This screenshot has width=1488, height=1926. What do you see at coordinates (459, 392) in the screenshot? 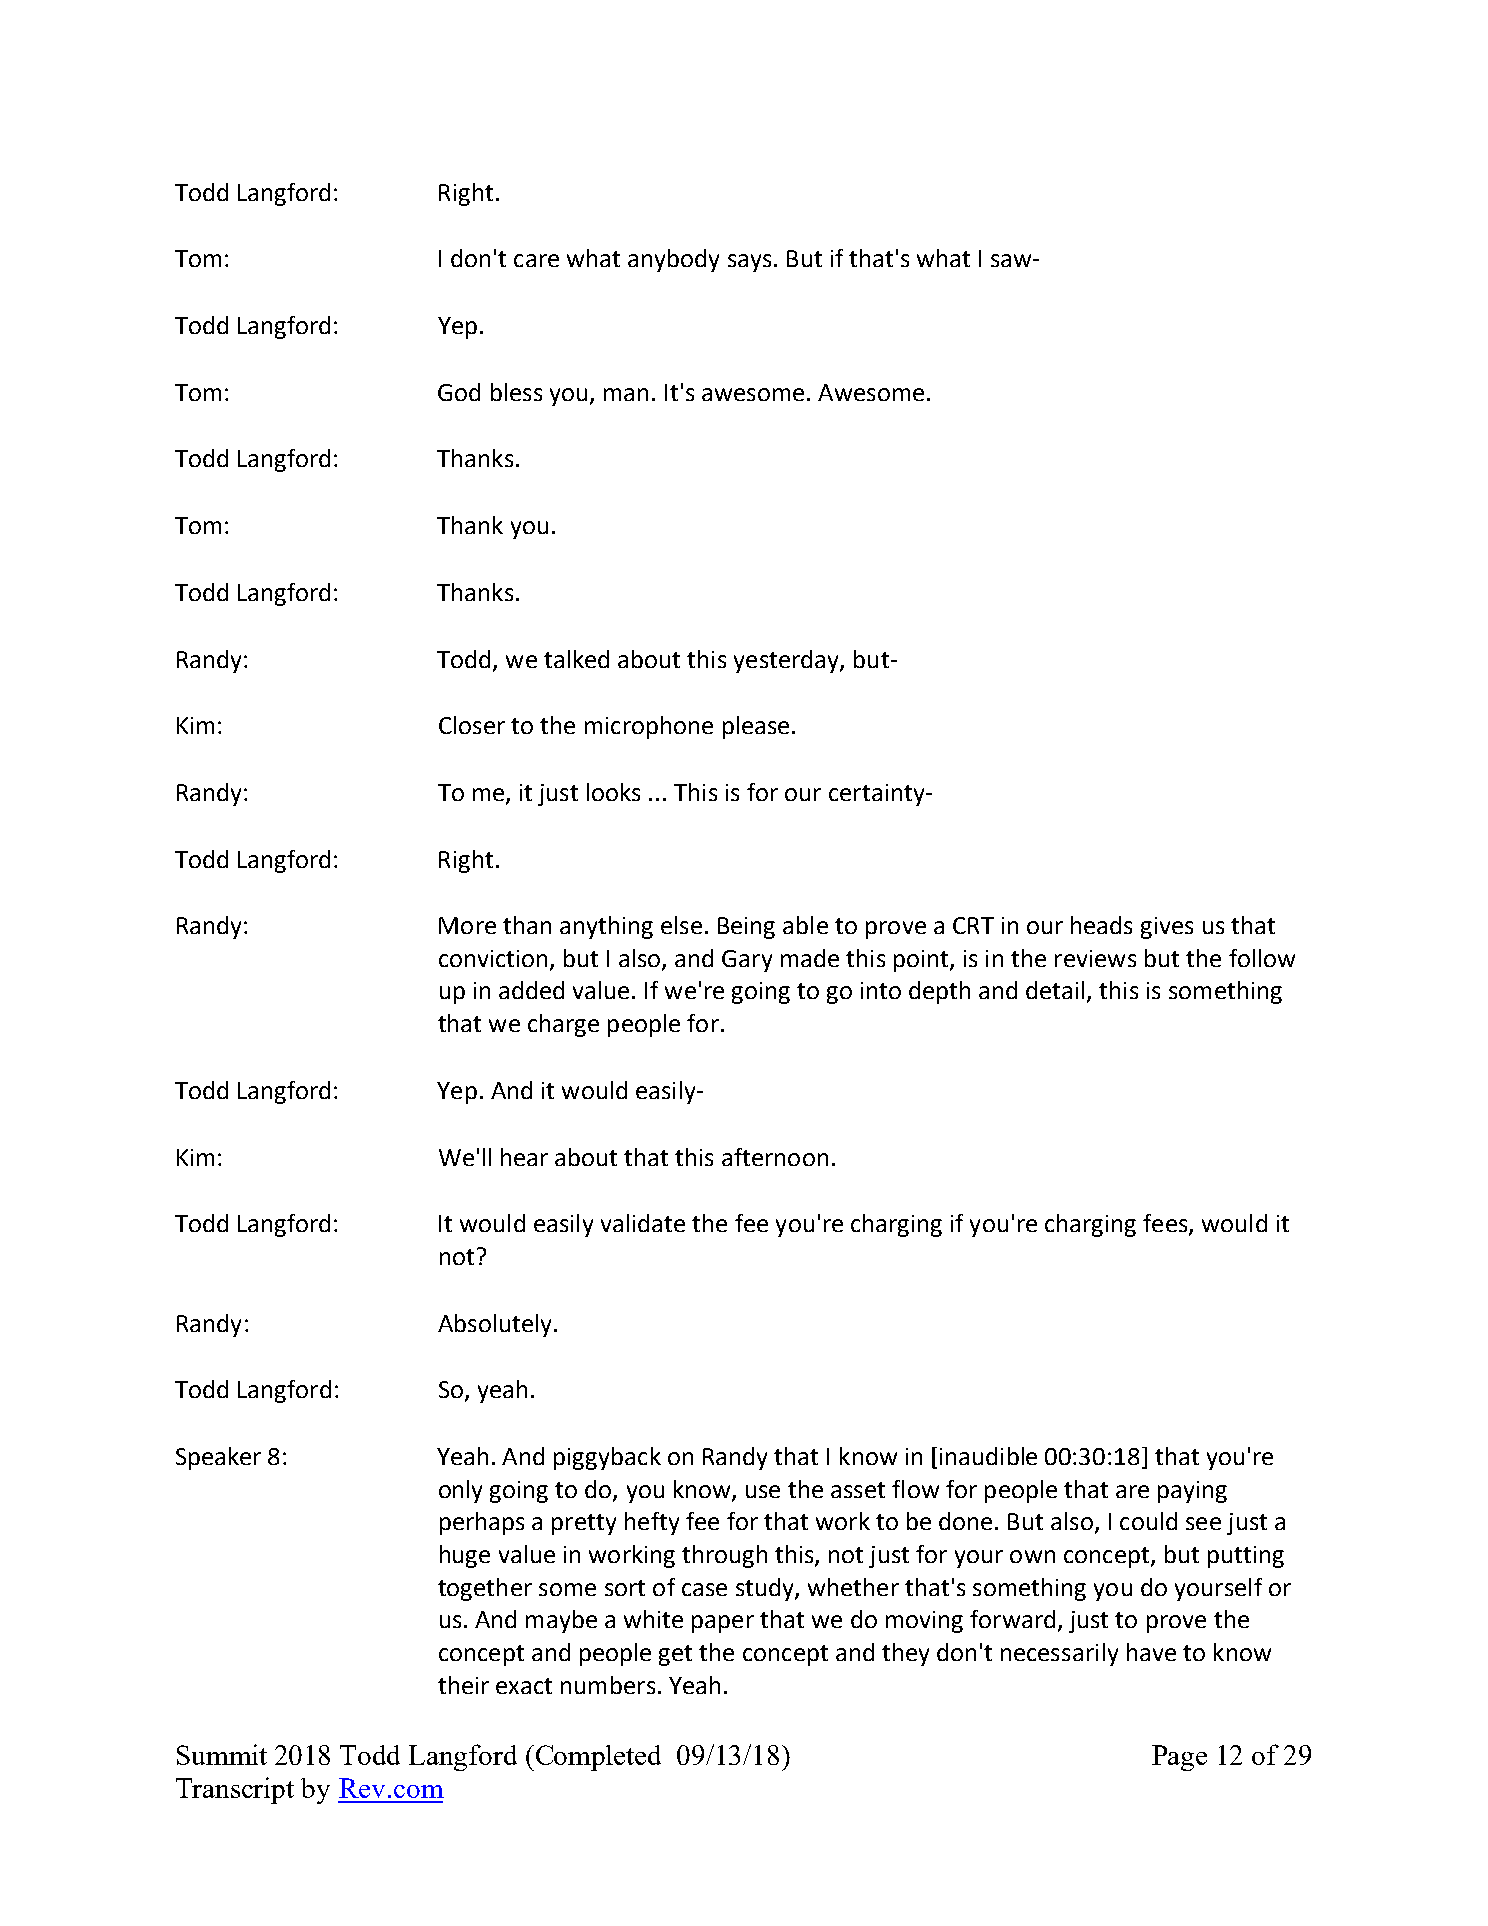
I see `God` at bounding box center [459, 392].
